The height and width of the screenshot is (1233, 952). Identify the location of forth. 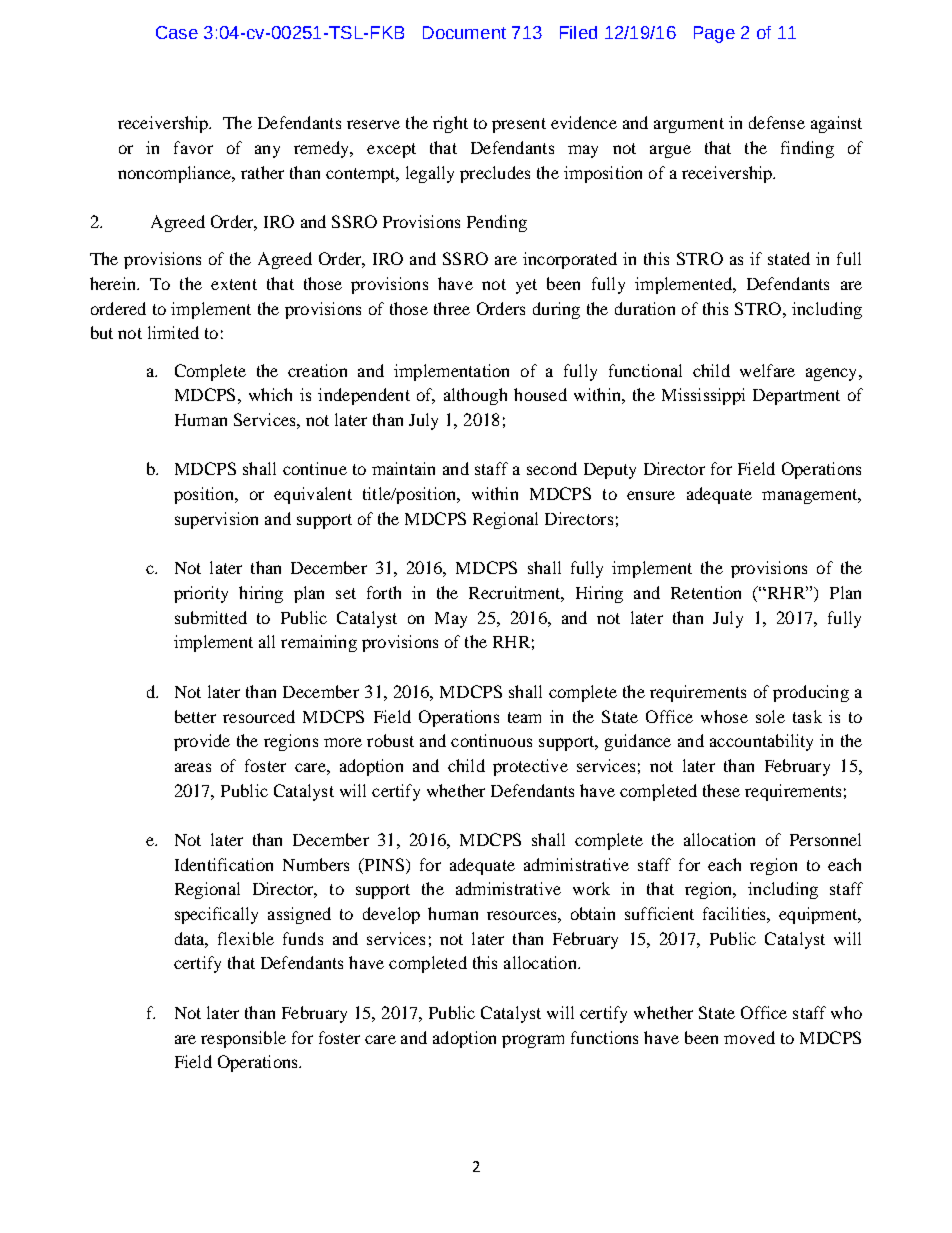
(384, 592).
